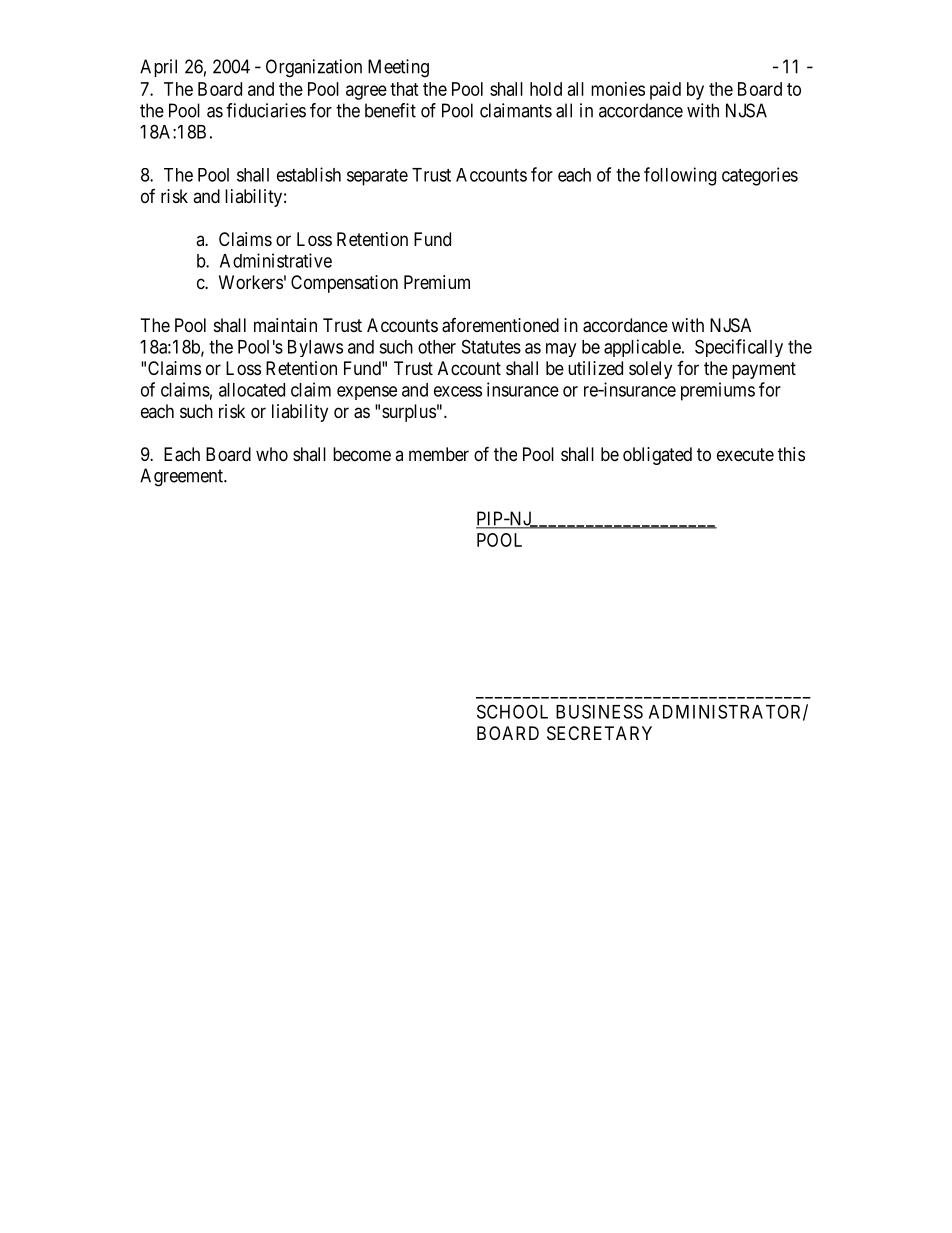  I want to click on become, so click(362, 454).
